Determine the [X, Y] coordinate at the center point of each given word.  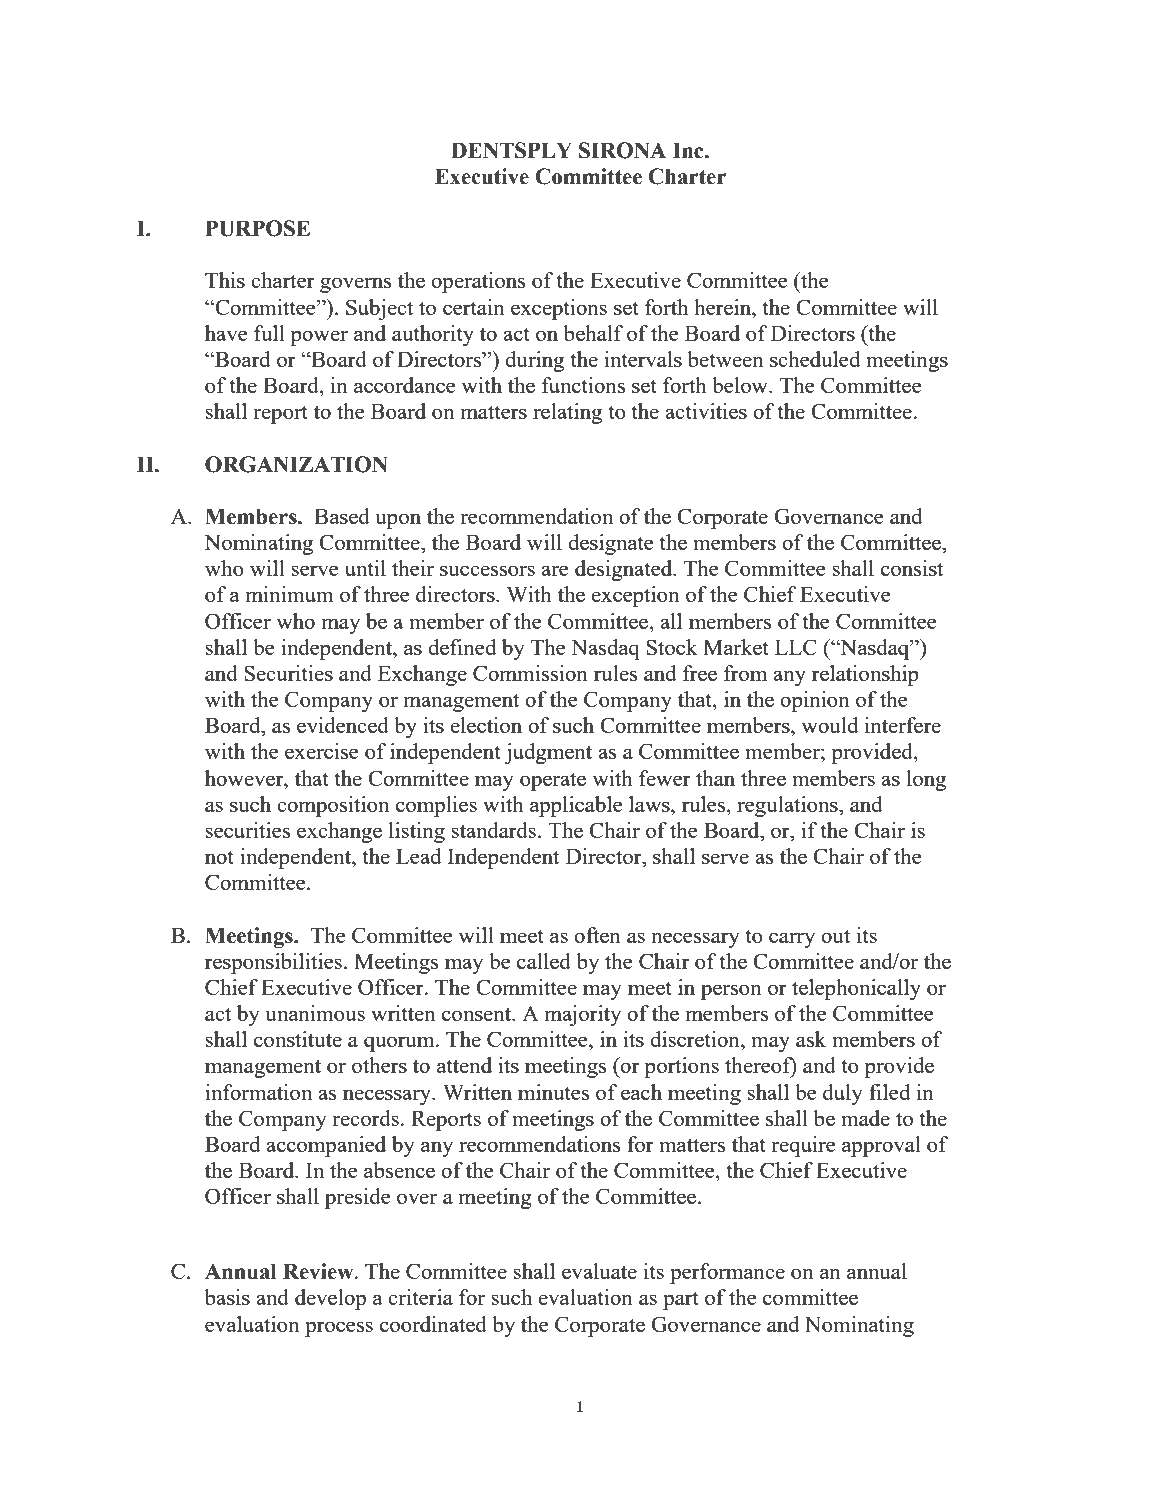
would [830, 725]
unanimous [315, 1013]
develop [330, 1299]
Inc [689, 150]
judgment [548, 753]
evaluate [599, 1271]
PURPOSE [257, 228]
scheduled [815, 359]
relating [567, 413]
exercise [321, 751]
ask [811, 1039]
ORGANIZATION [296, 464]
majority [583, 1015]
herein [724, 307]
